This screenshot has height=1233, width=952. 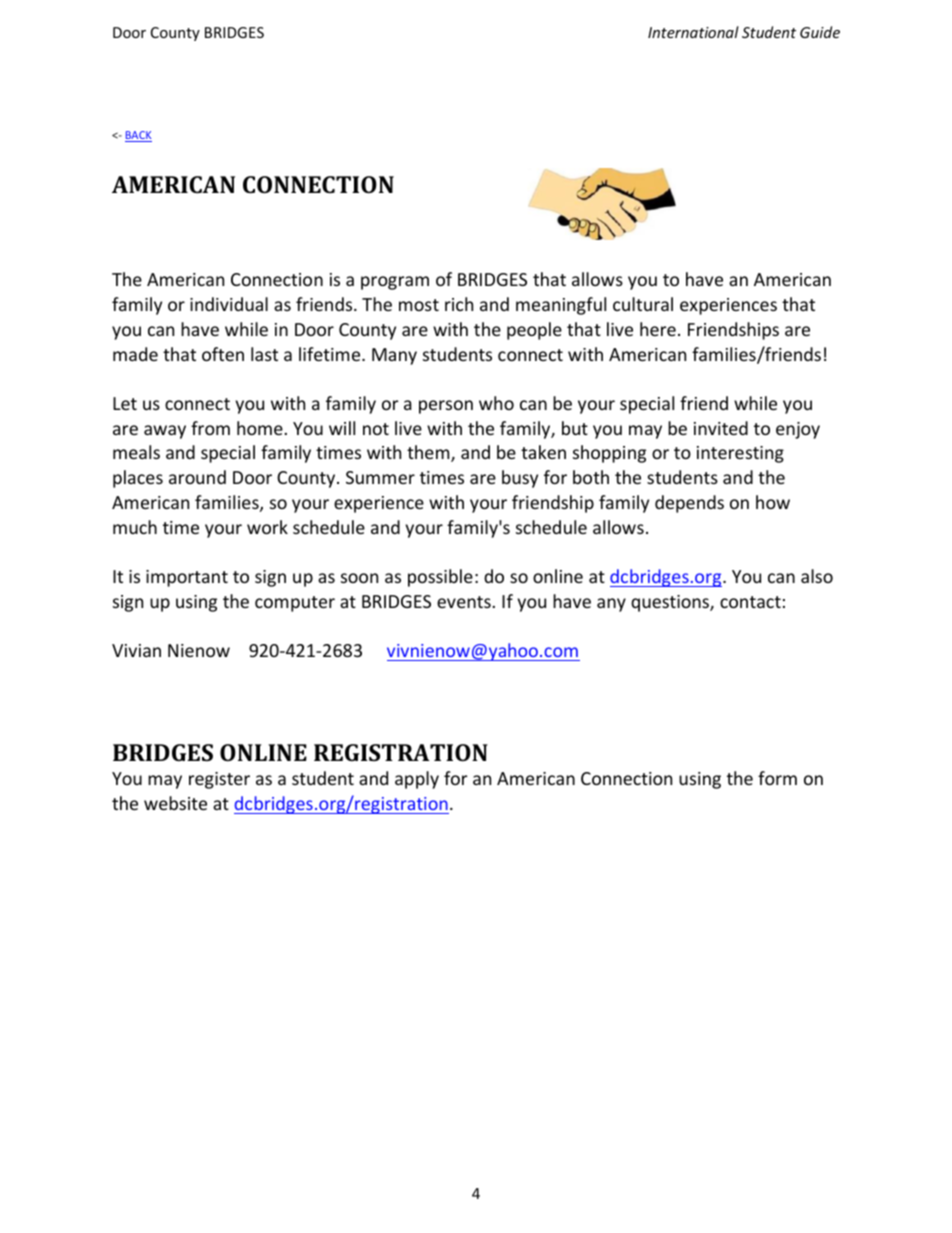 I want to click on form, so click(x=777, y=778).
